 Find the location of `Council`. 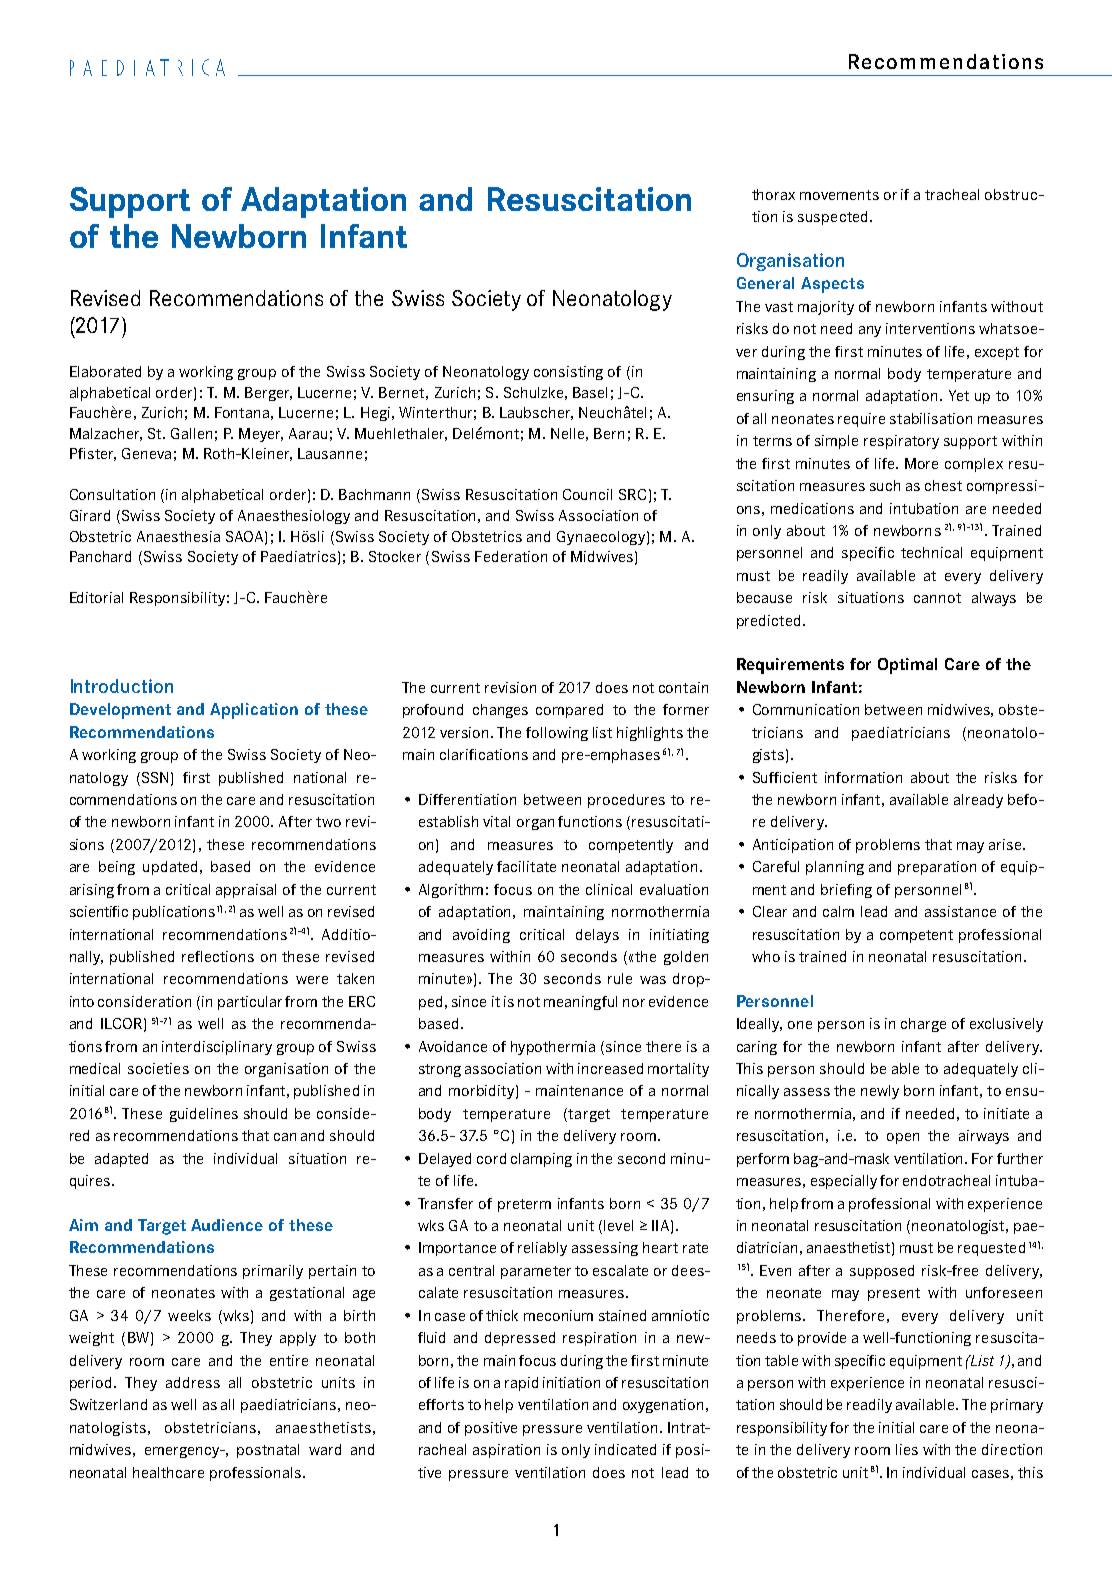

Council is located at coordinates (587, 494).
